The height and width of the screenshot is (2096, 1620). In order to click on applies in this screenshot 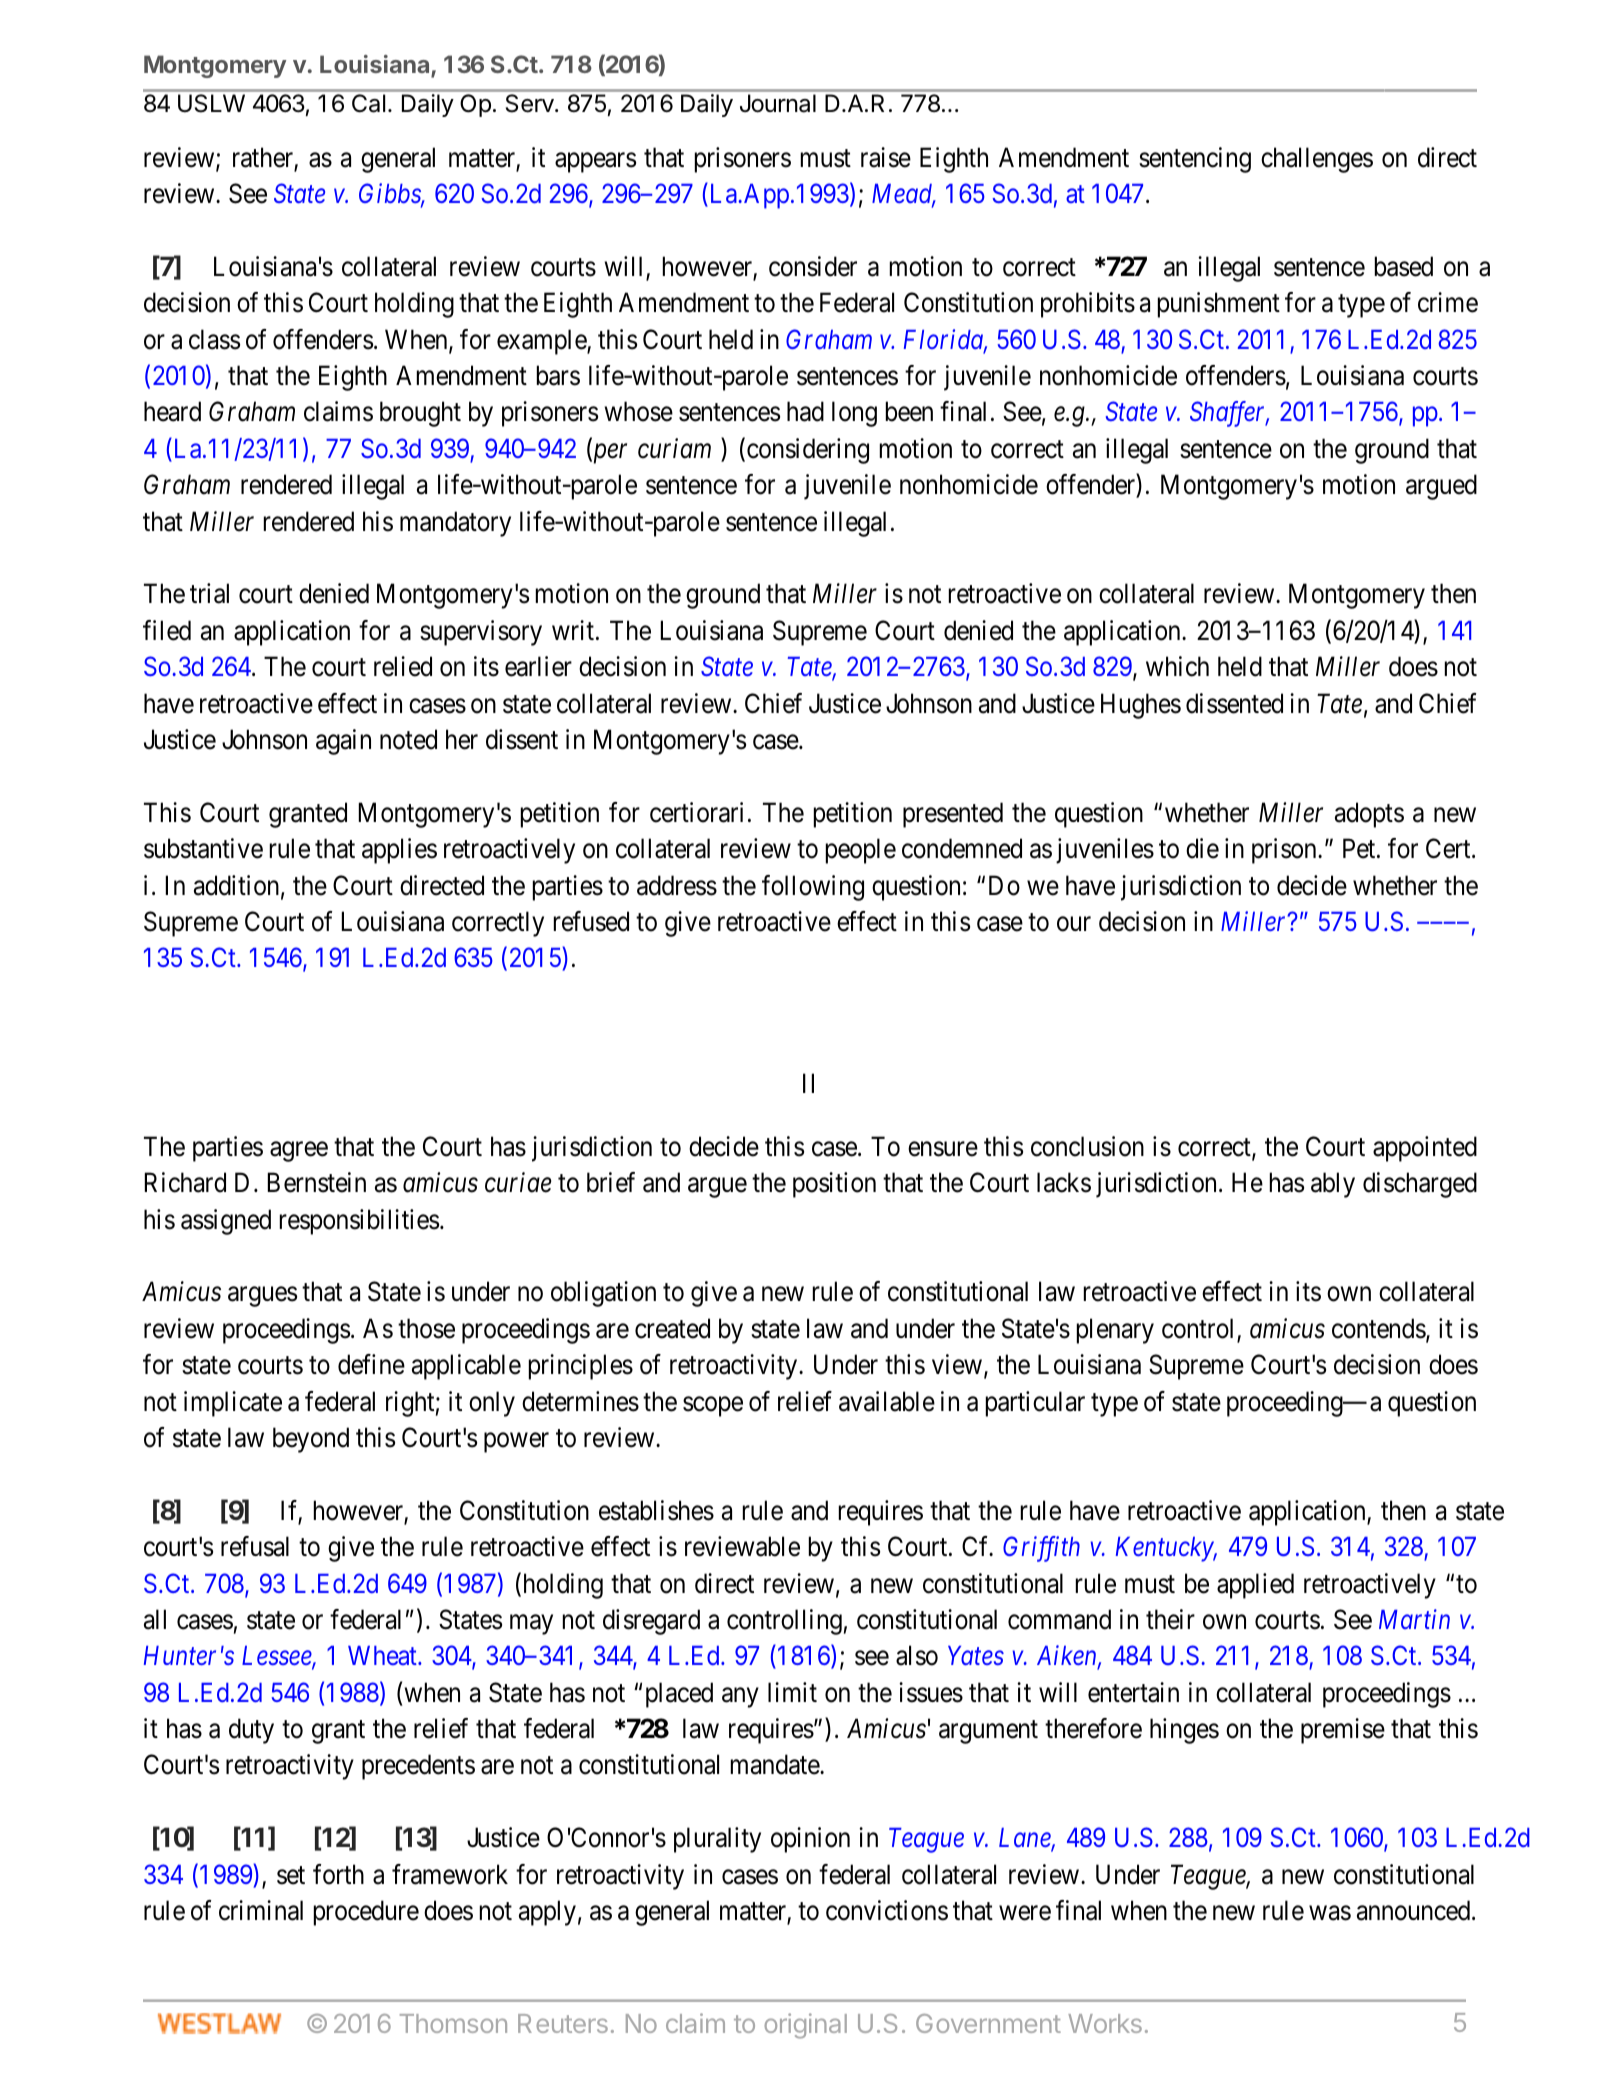, I will do `click(399, 851)`.
